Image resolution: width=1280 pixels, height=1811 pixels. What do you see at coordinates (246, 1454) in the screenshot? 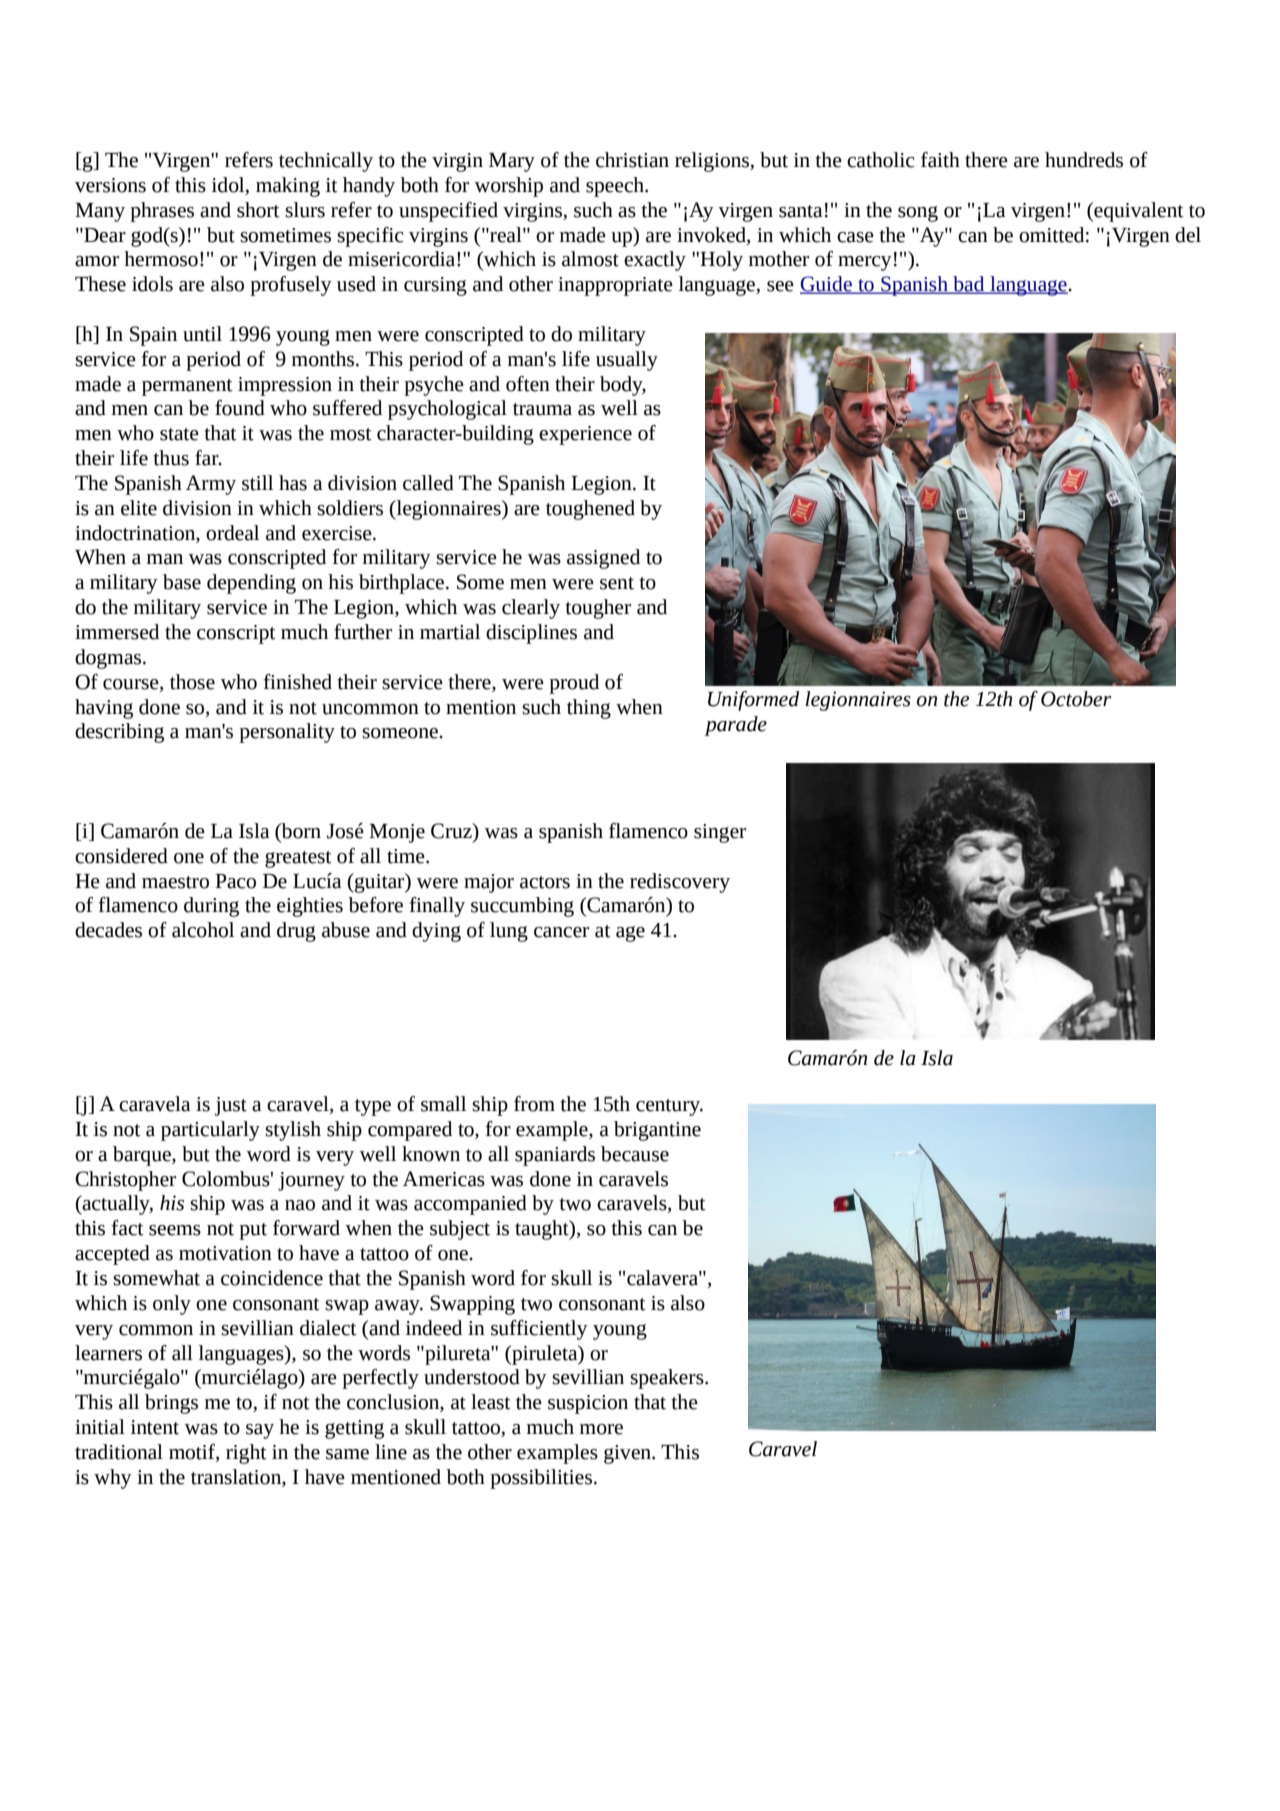
I see `right` at bounding box center [246, 1454].
